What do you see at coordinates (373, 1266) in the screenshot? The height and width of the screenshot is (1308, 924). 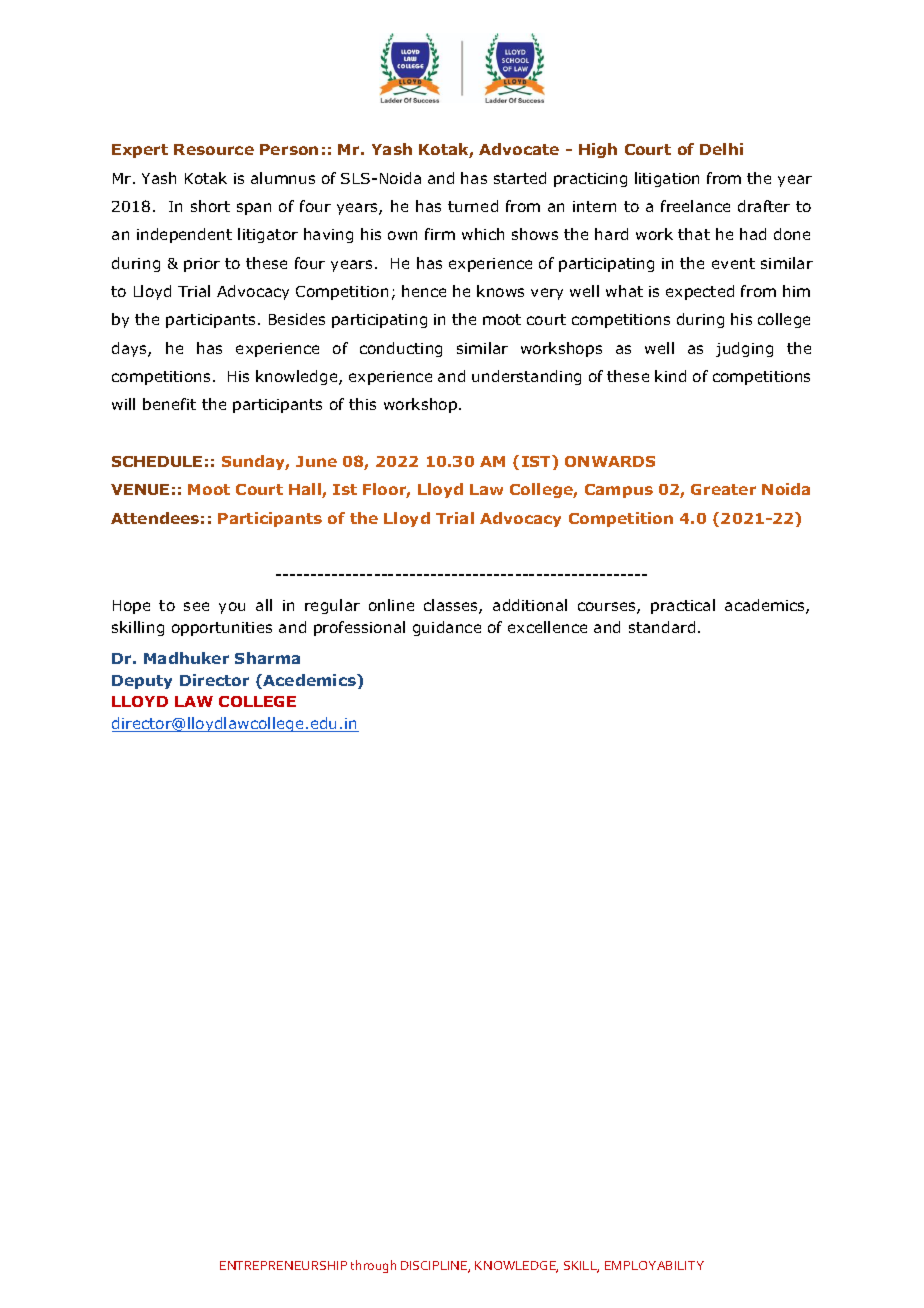 I see `through` at bounding box center [373, 1266].
